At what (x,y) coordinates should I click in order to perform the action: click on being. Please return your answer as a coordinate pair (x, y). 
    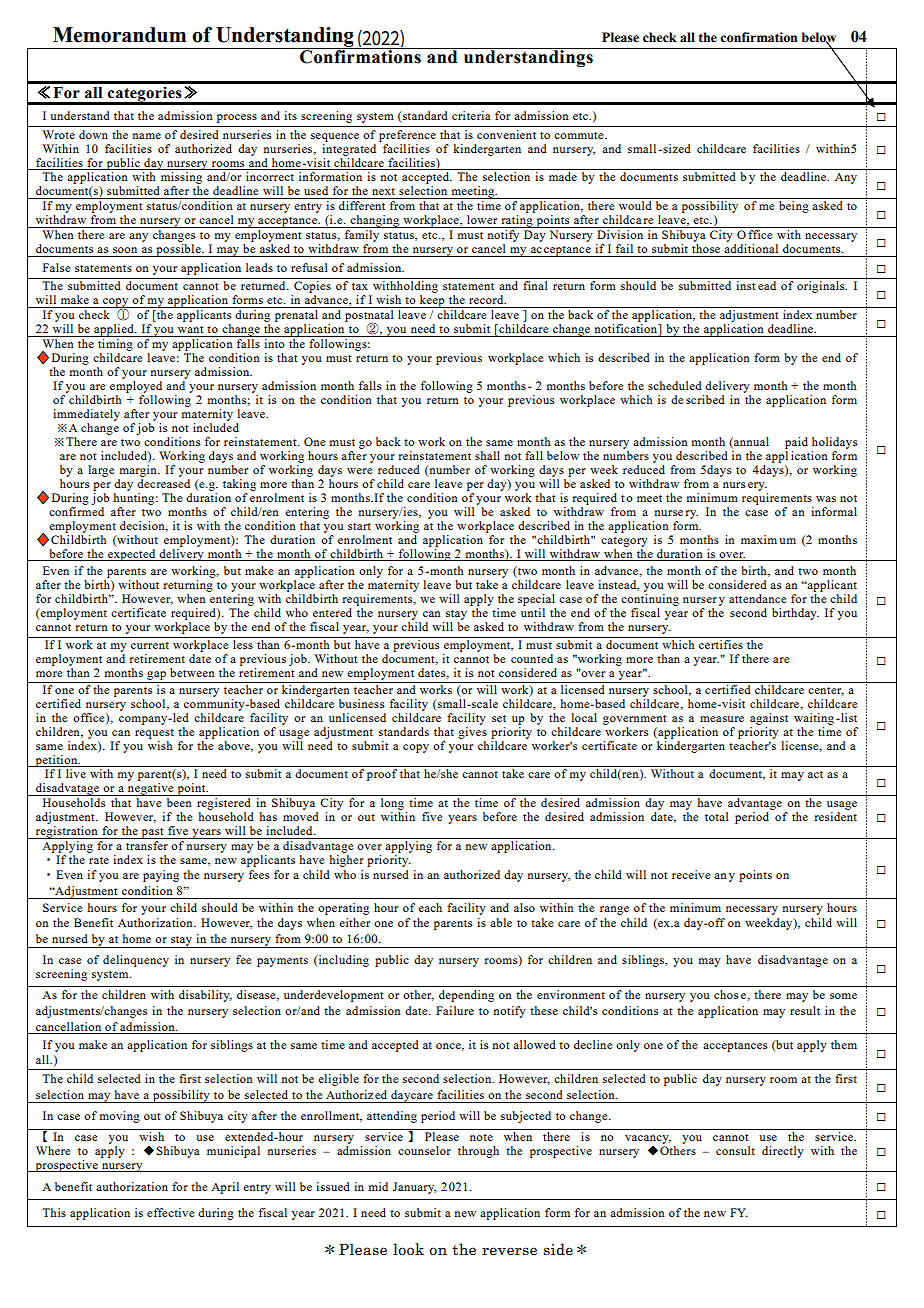
    Looking at the image, I should click on (794, 207).
